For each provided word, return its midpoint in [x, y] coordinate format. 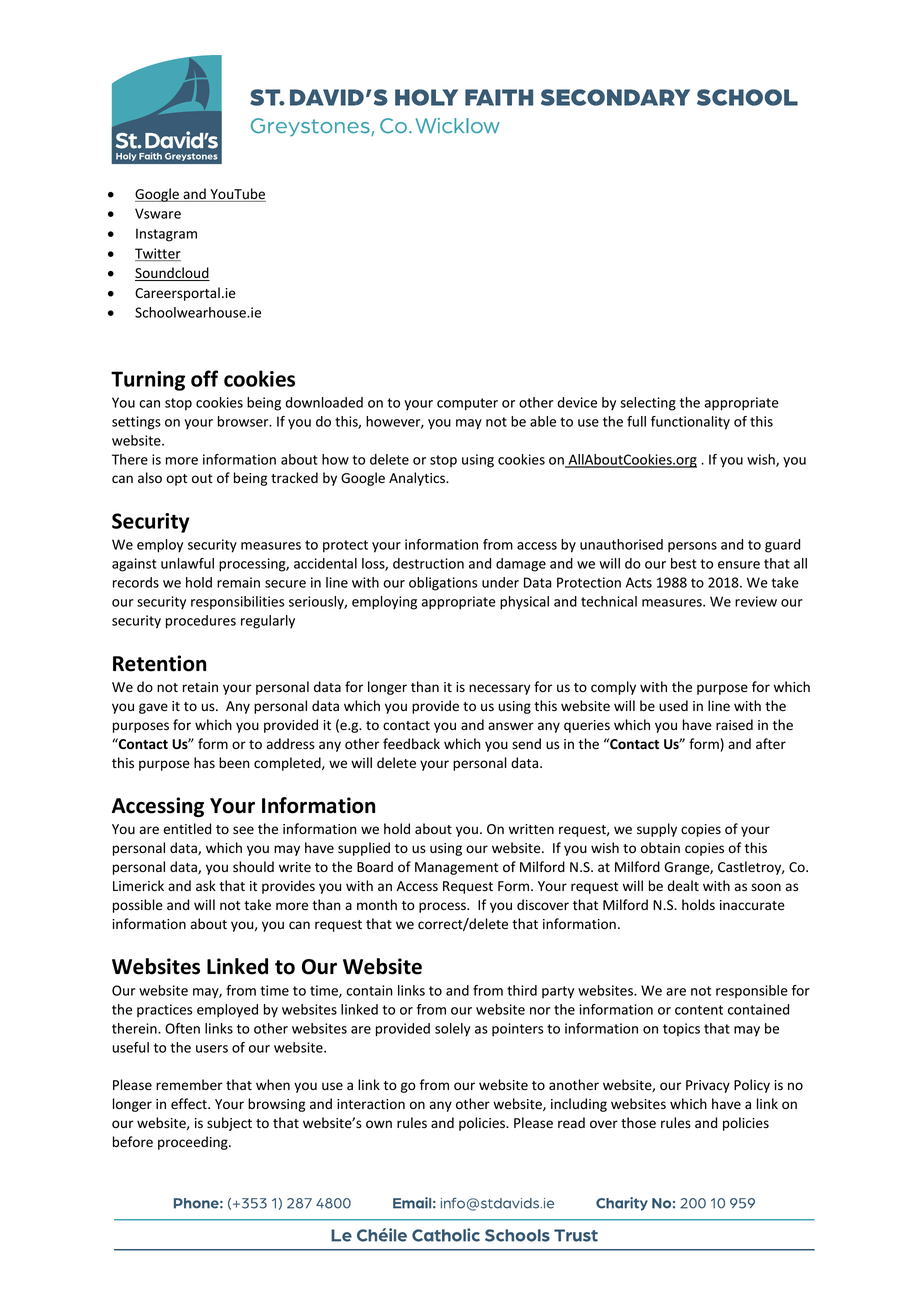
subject [229, 1124]
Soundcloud [172, 274]
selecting [648, 404]
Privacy [708, 1086]
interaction [371, 1104]
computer [467, 404]
